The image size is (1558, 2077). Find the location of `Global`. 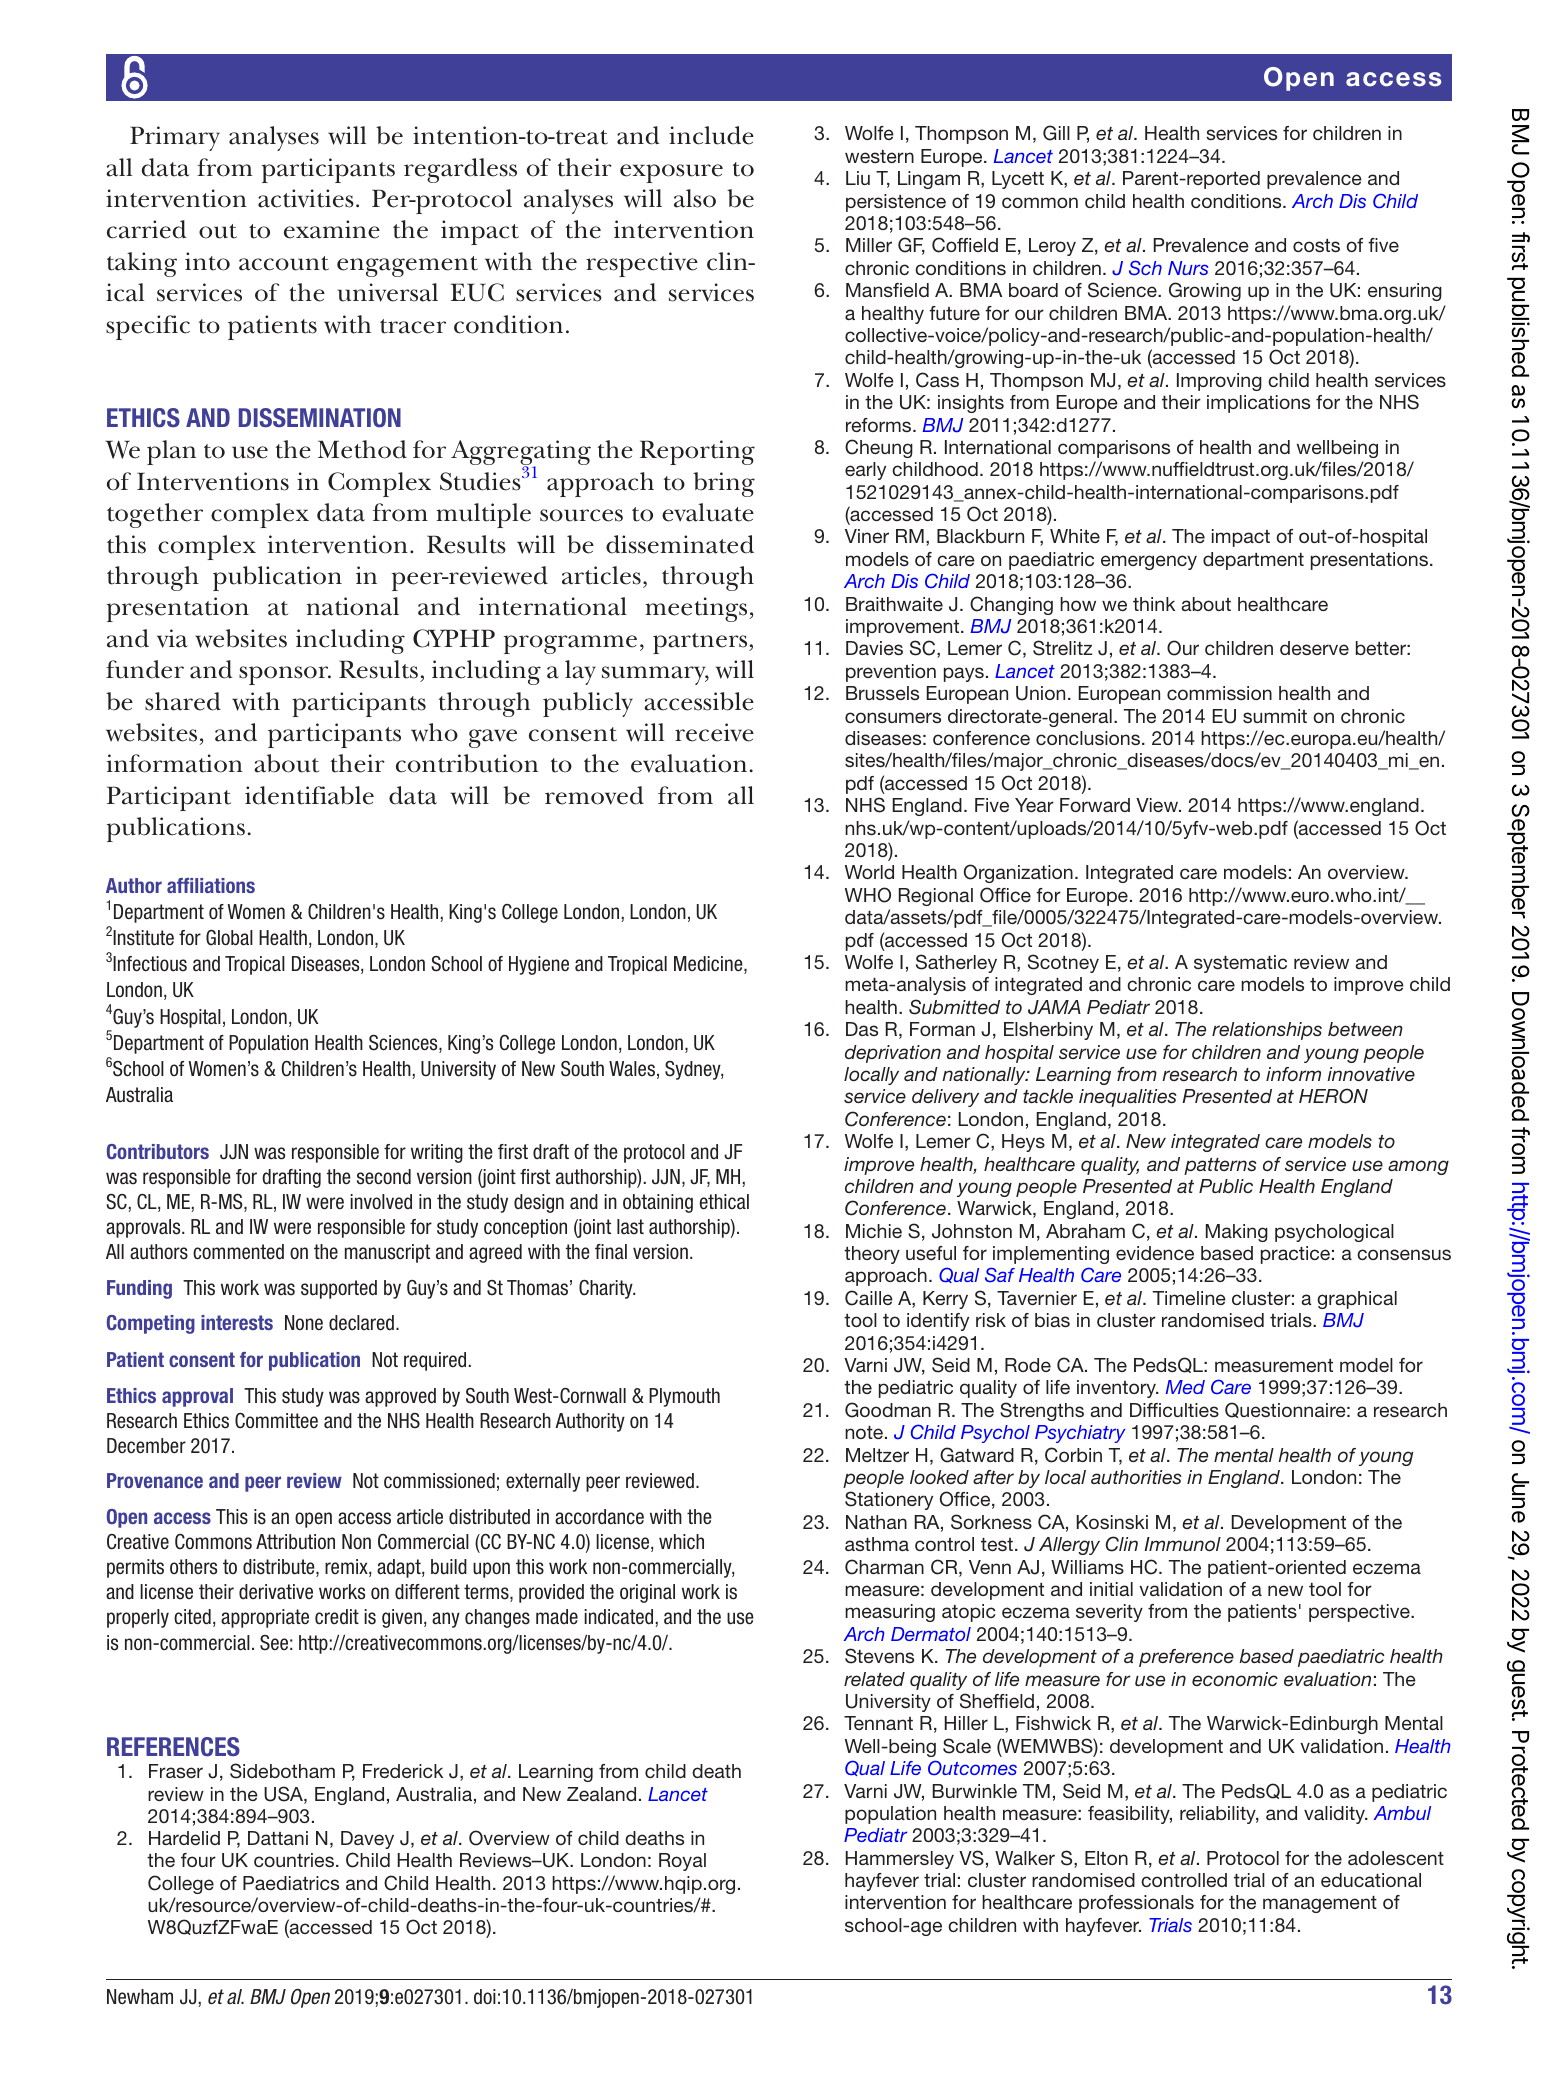

Global is located at coordinates (229, 938).
